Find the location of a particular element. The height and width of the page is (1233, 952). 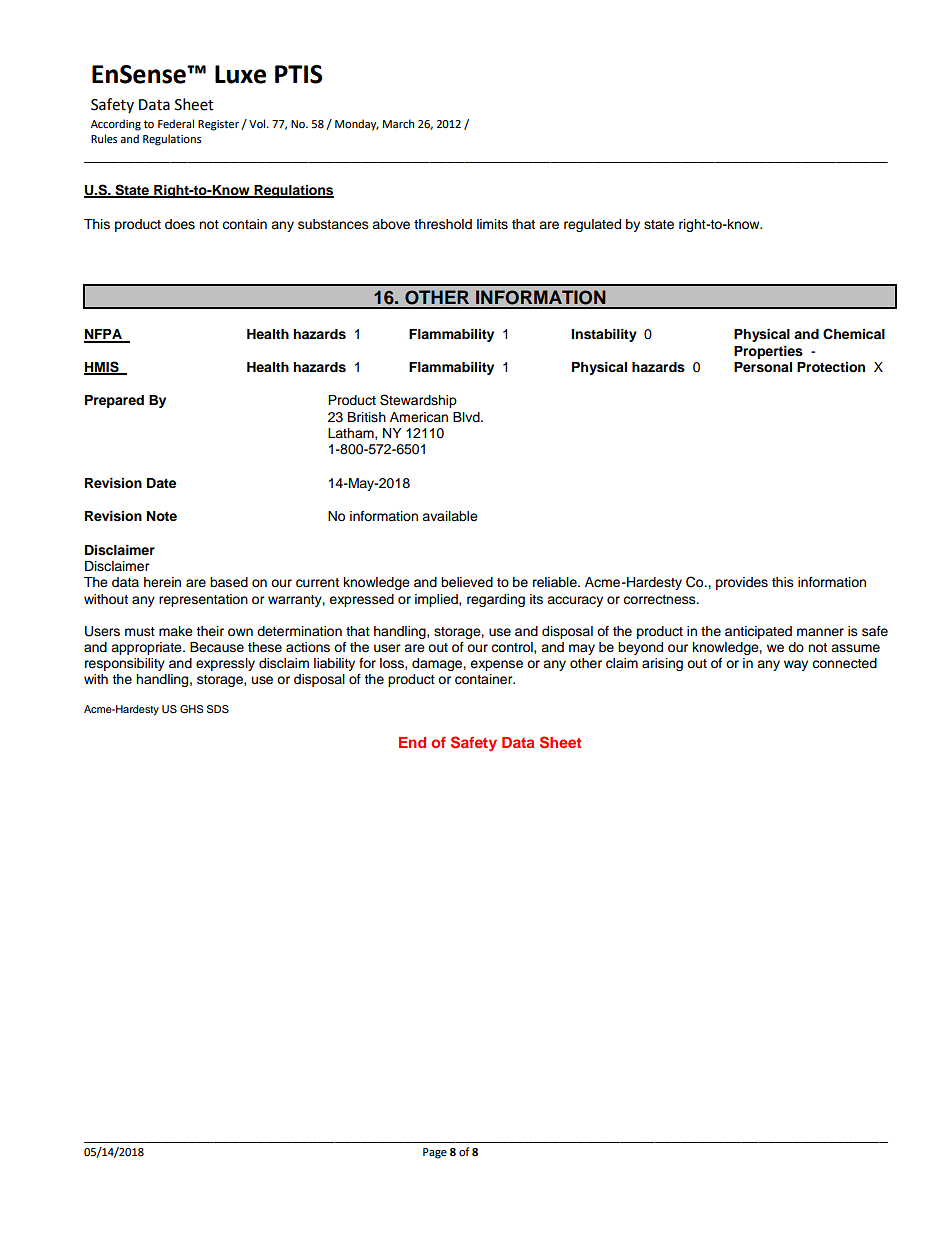

Page is located at coordinates (435, 1153).
